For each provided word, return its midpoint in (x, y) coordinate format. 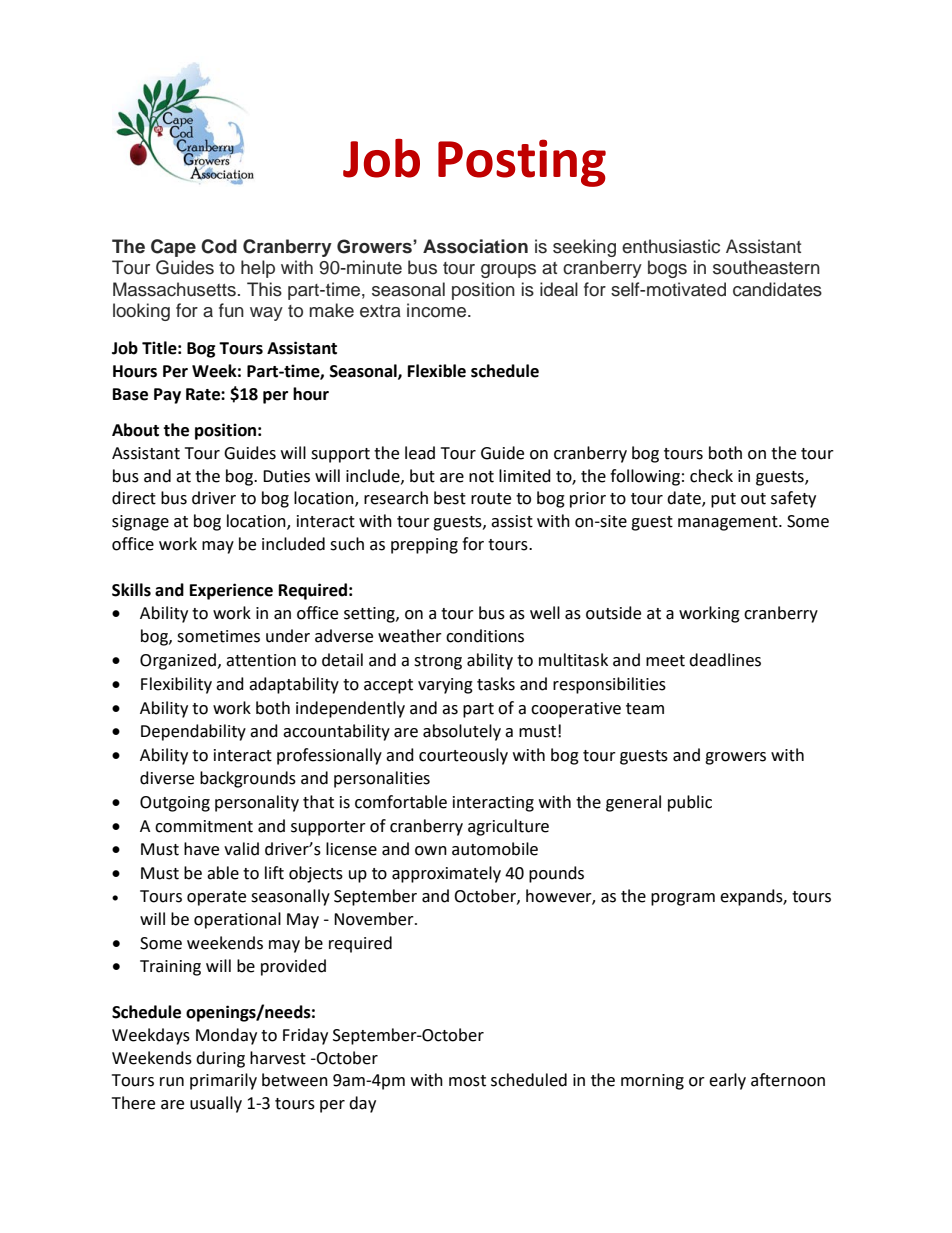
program (683, 899)
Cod (219, 246)
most (467, 1081)
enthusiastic (671, 246)
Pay (167, 396)
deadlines (725, 660)
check (711, 476)
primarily (223, 1081)
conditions (485, 636)
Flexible (437, 371)
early (727, 1081)
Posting (522, 163)
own (431, 851)
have (201, 849)
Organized (178, 661)
